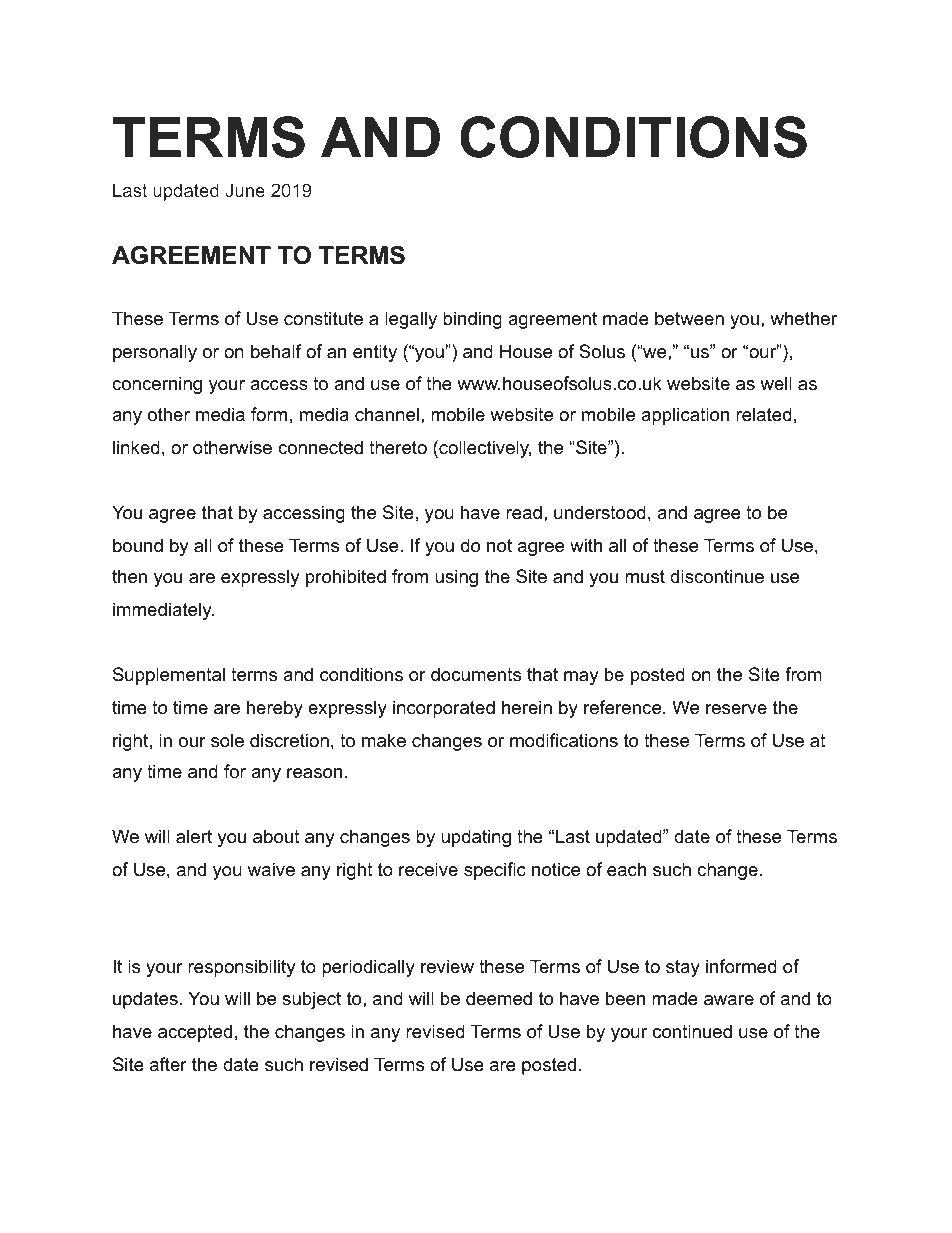 The height and width of the page is (1233, 952). What do you see at coordinates (717, 576) in the page?
I see `discontinue` at bounding box center [717, 576].
